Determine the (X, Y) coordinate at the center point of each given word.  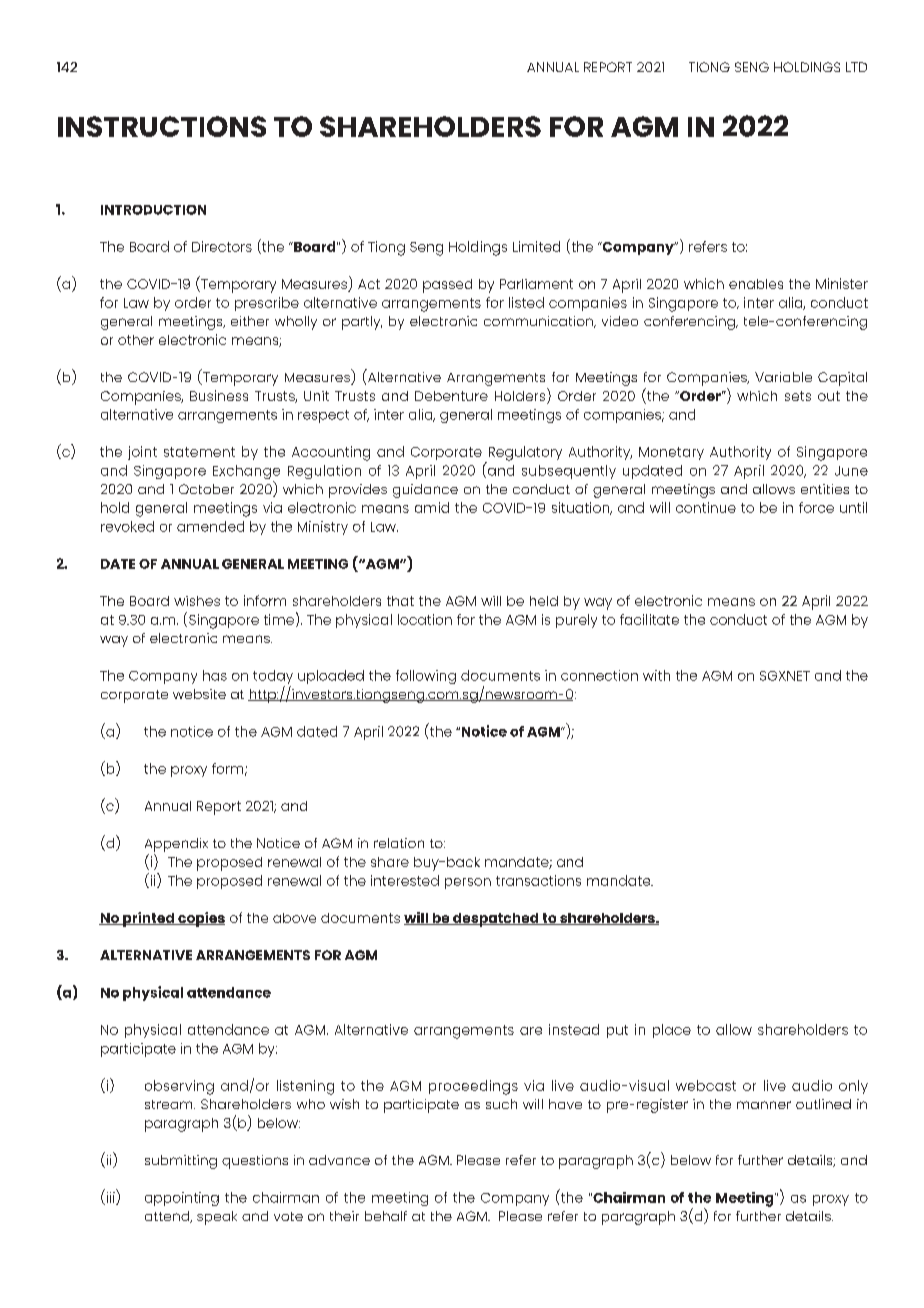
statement (199, 452)
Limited (536, 246)
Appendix (176, 845)
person (468, 883)
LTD (856, 67)
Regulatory (524, 454)
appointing (182, 1199)
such (501, 1104)
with (656, 675)
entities (825, 489)
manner (764, 1105)
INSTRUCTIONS (162, 126)
